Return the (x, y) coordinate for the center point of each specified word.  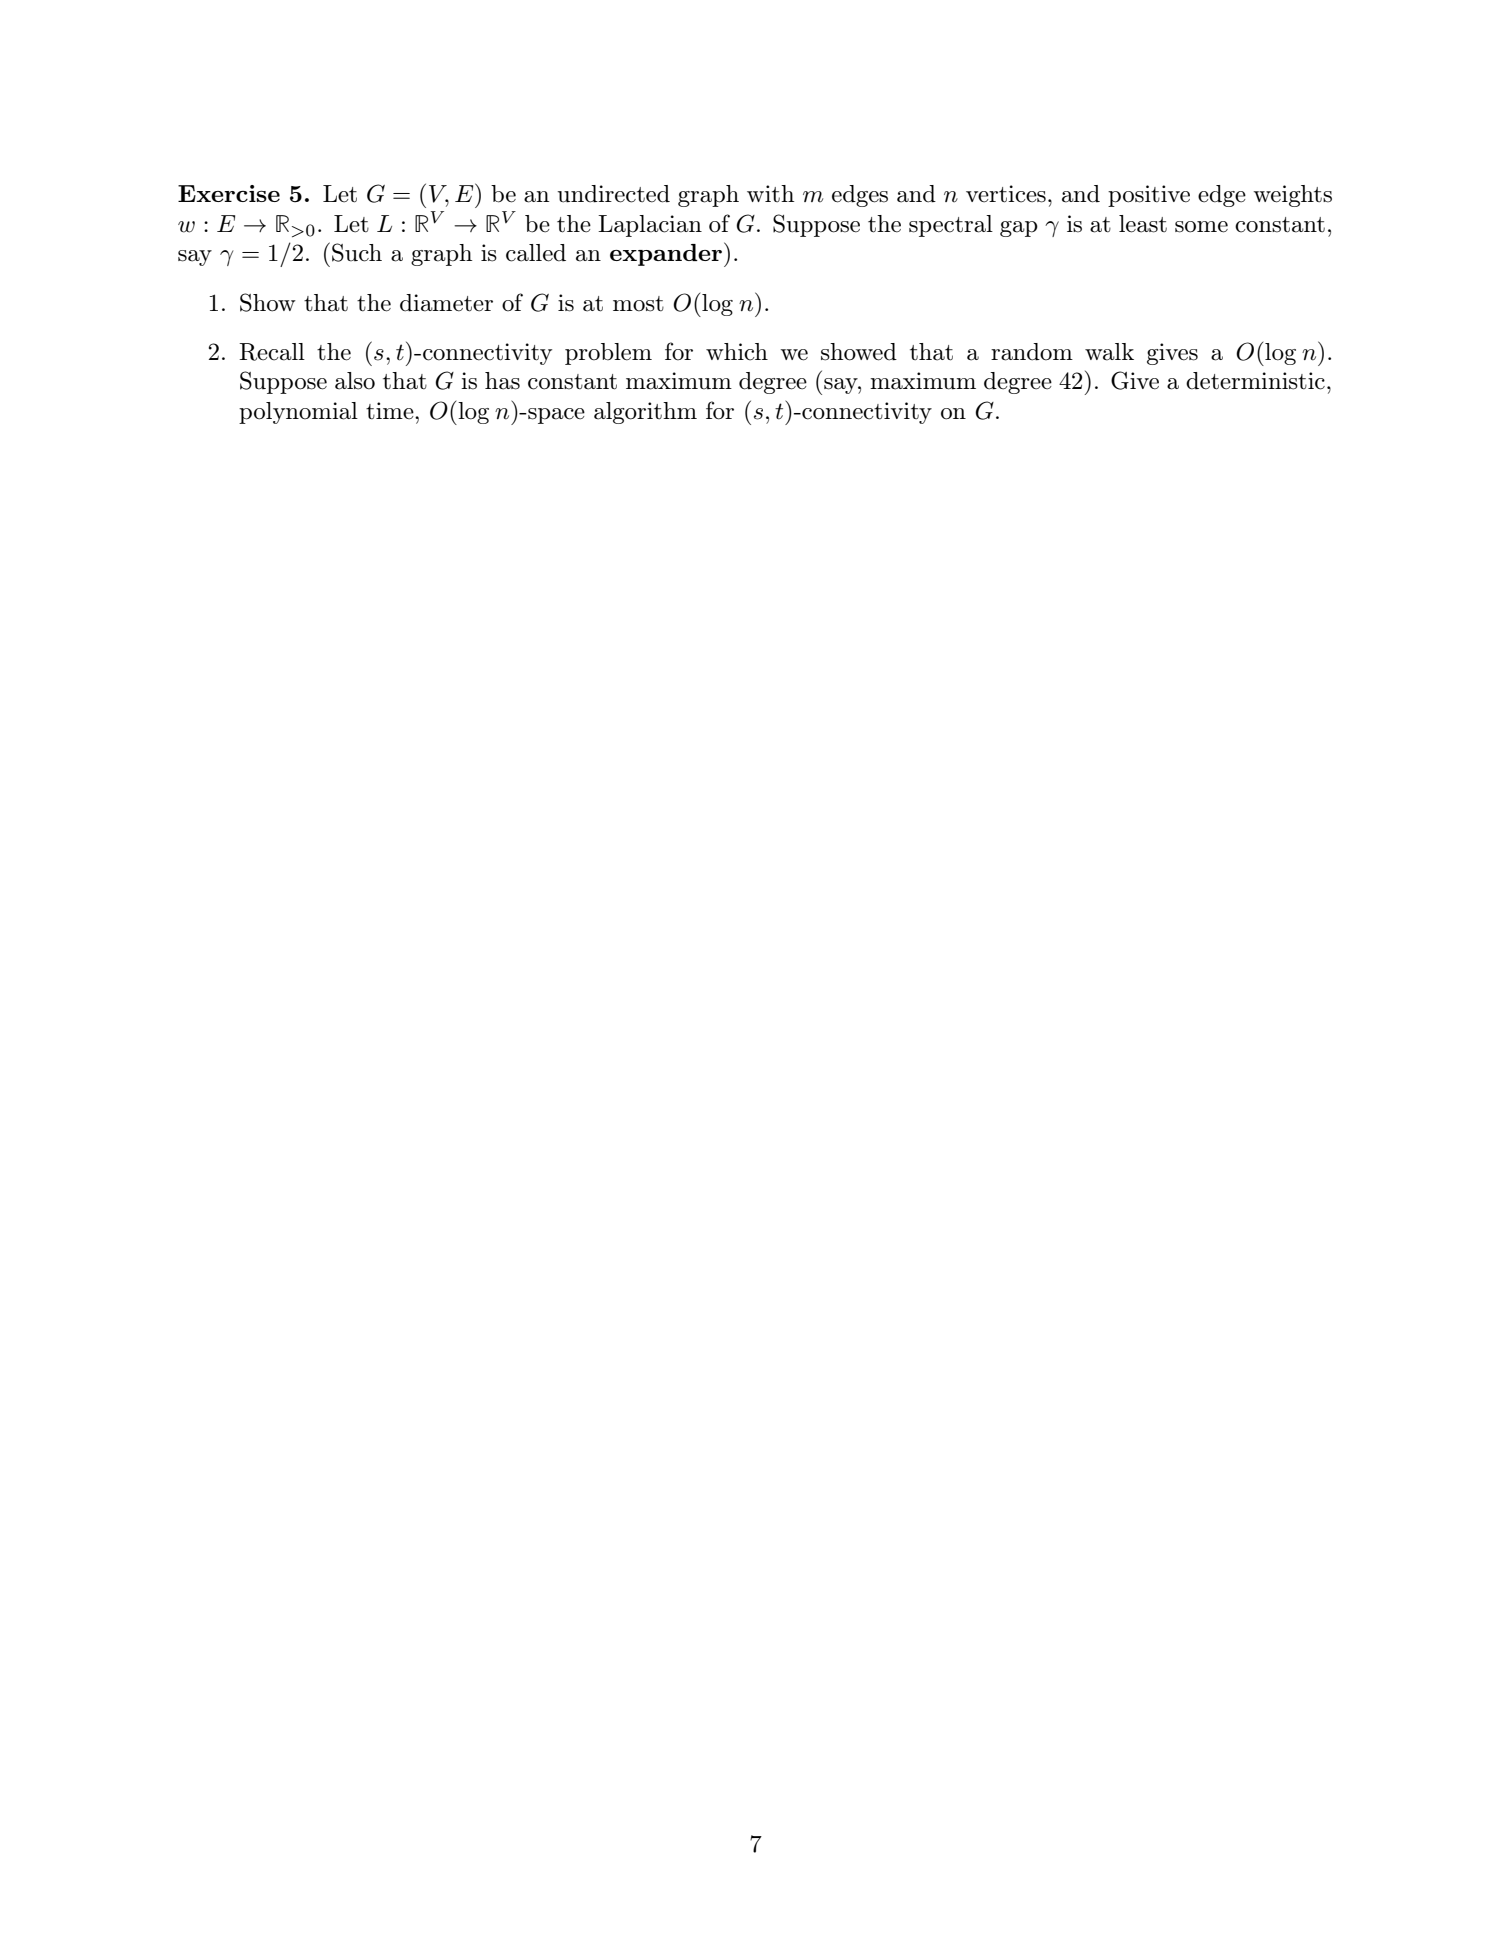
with (770, 193)
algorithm (645, 413)
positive (1149, 196)
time (391, 411)
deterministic (1255, 381)
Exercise (229, 193)
